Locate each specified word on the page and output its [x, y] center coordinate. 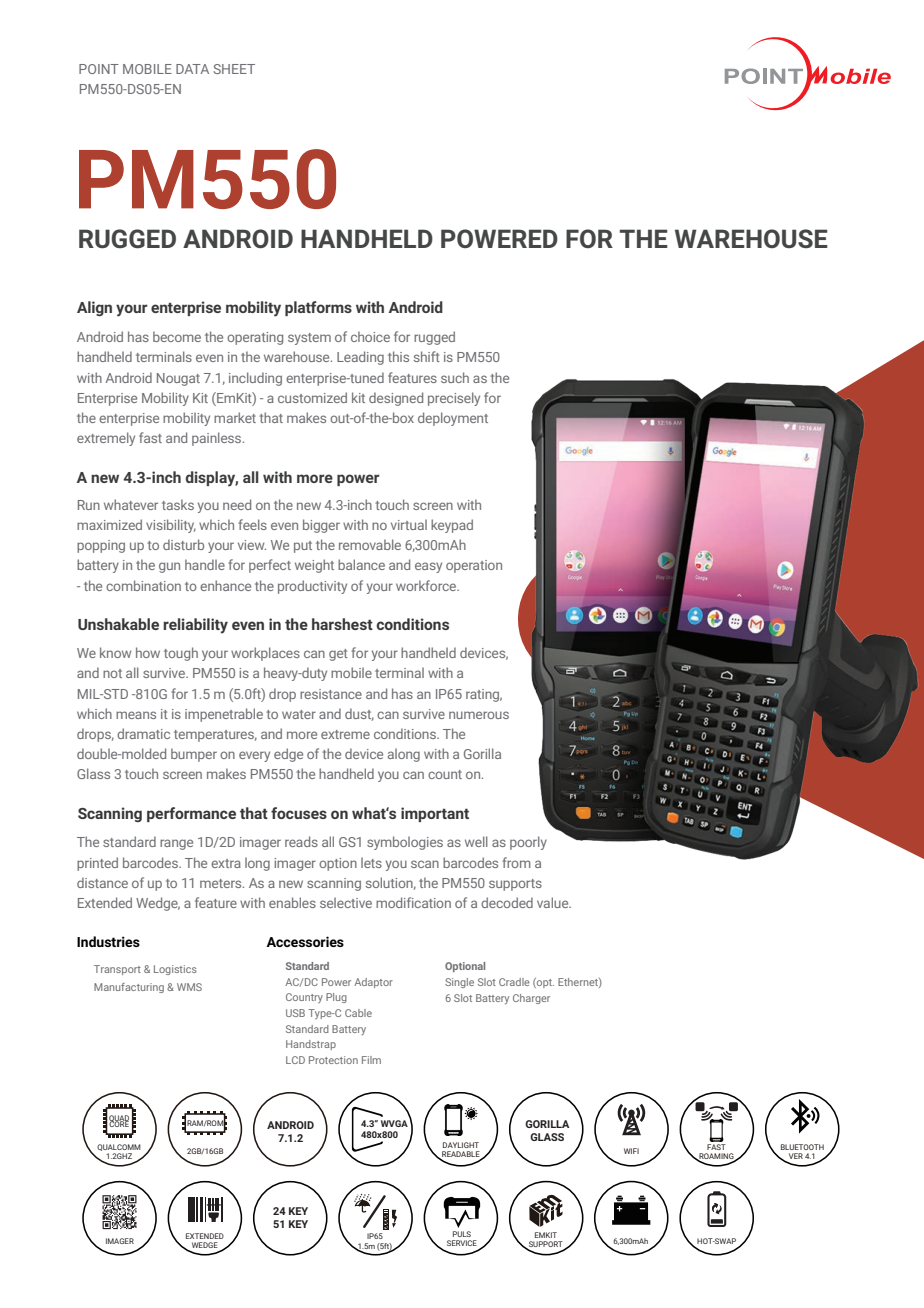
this [398, 356]
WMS [189, 987]
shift [427, 356]
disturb [183, 544]
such [455, 377]
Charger [531, 999]
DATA [192, 69]
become [177, 336]
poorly [528, 843]
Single [459, 983]
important [435, 814]
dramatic [143, 733]
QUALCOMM [119, 1147]
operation [474, 566]
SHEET [234, 69]
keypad [452, 526]
